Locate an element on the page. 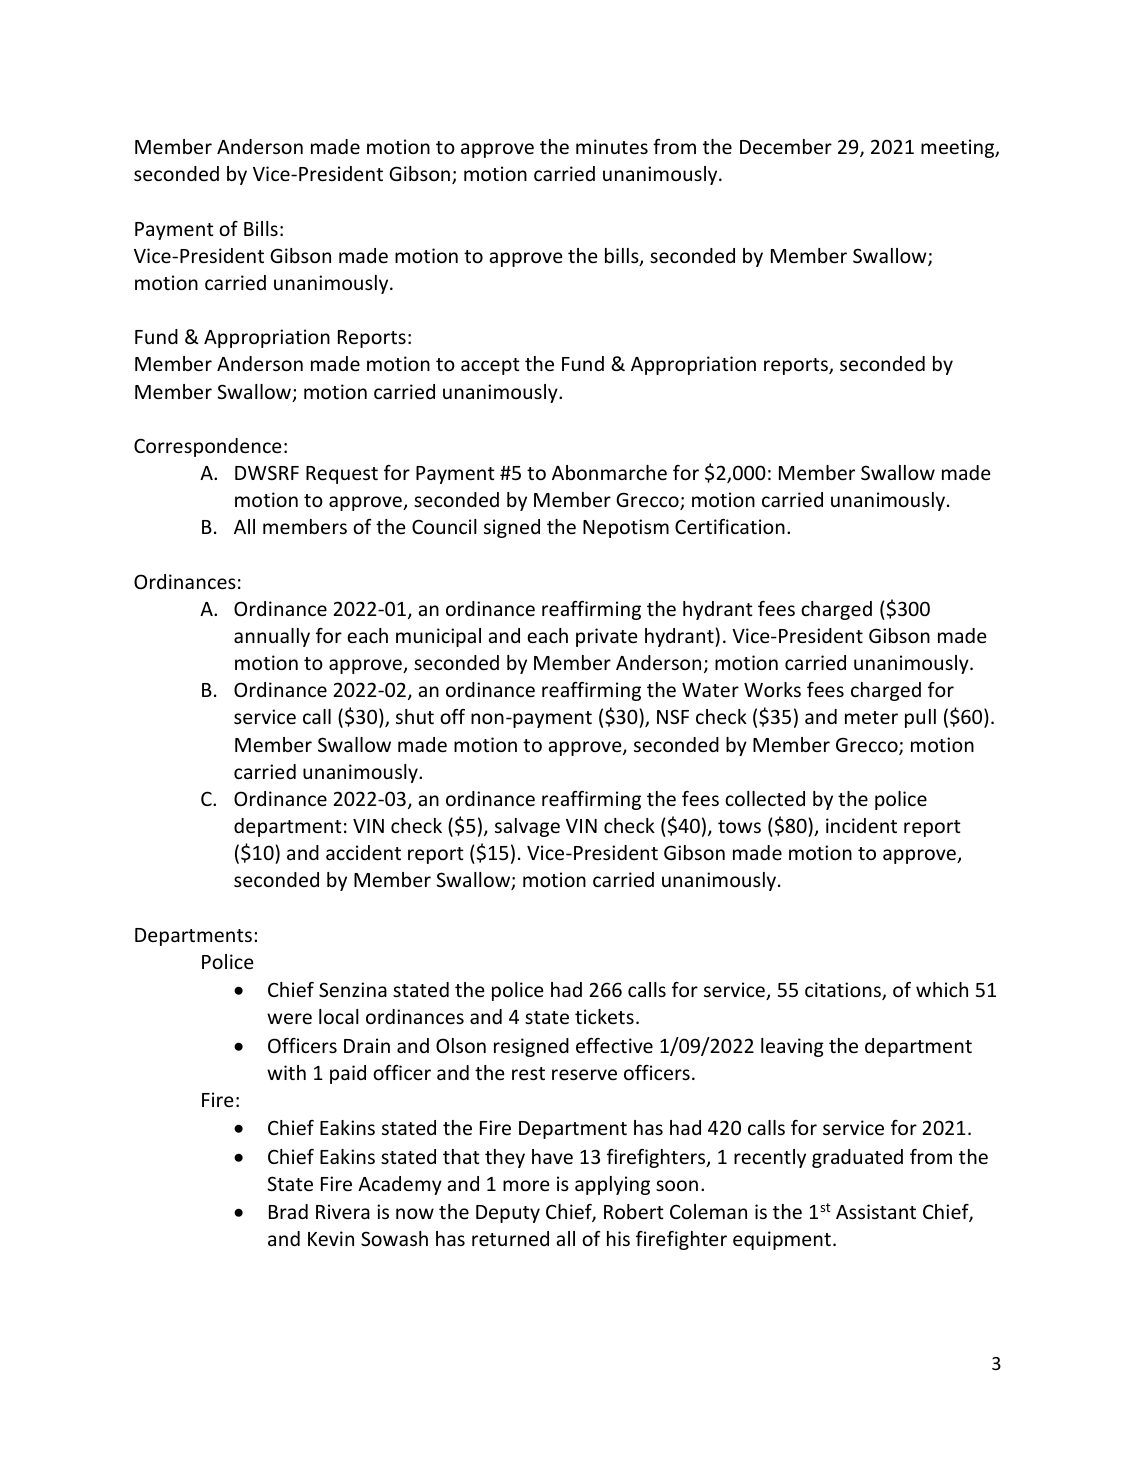 The width and height of the page is (1135, 1468). were is located at coordinates (289, 1018).
